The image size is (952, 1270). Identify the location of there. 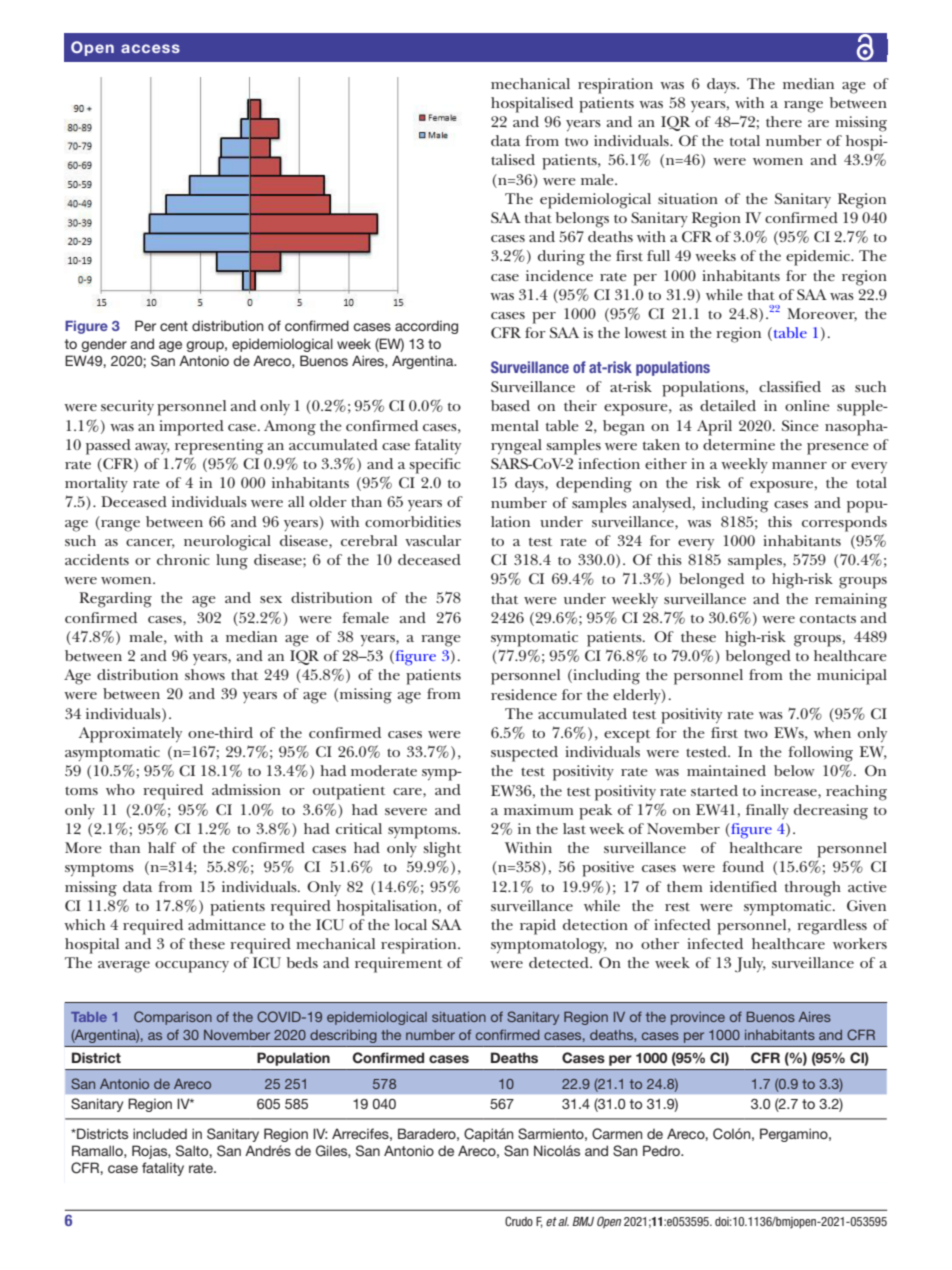
(784, 121).
